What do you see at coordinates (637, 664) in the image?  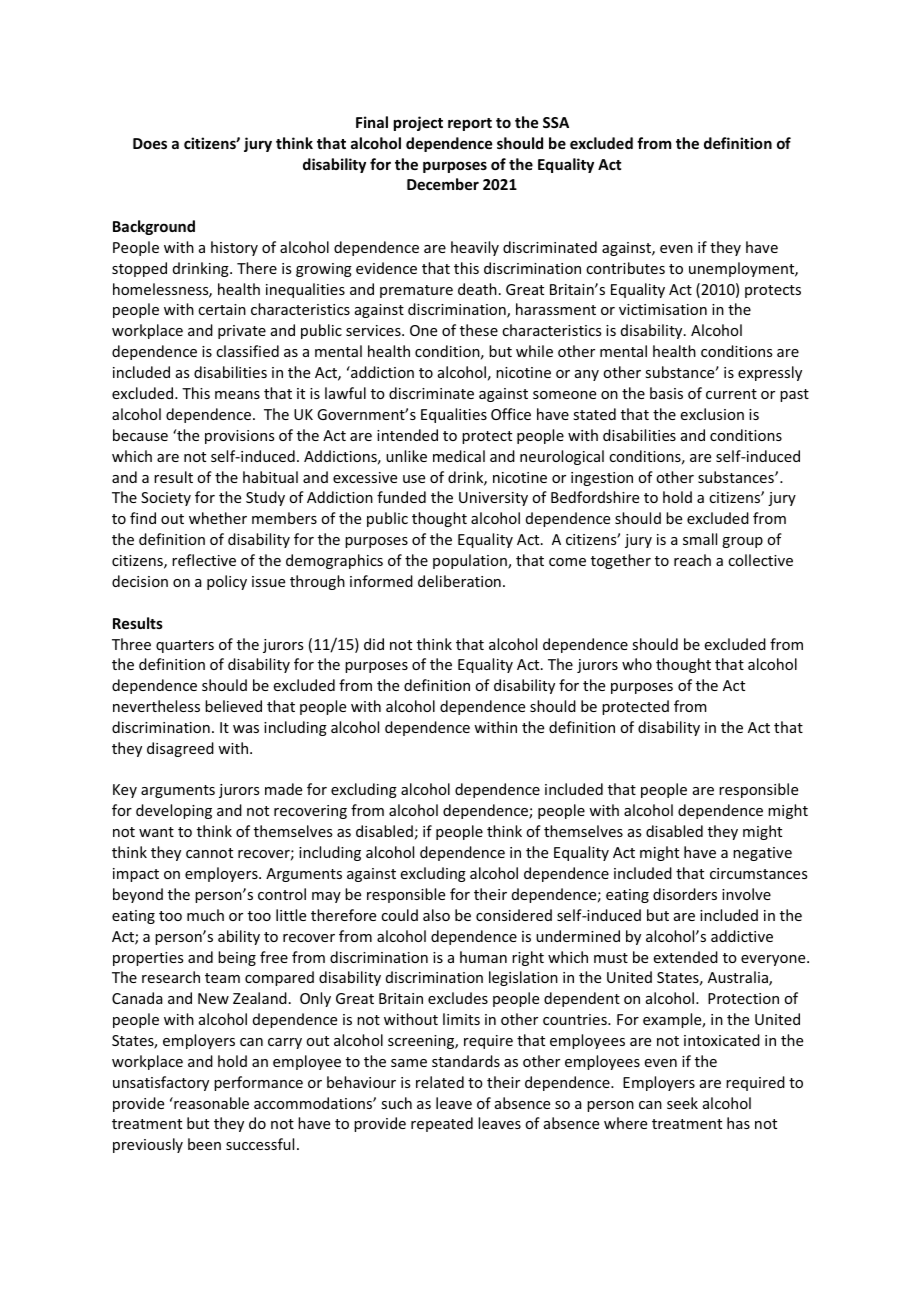 I see `who` at bounding box center [637, 664].
